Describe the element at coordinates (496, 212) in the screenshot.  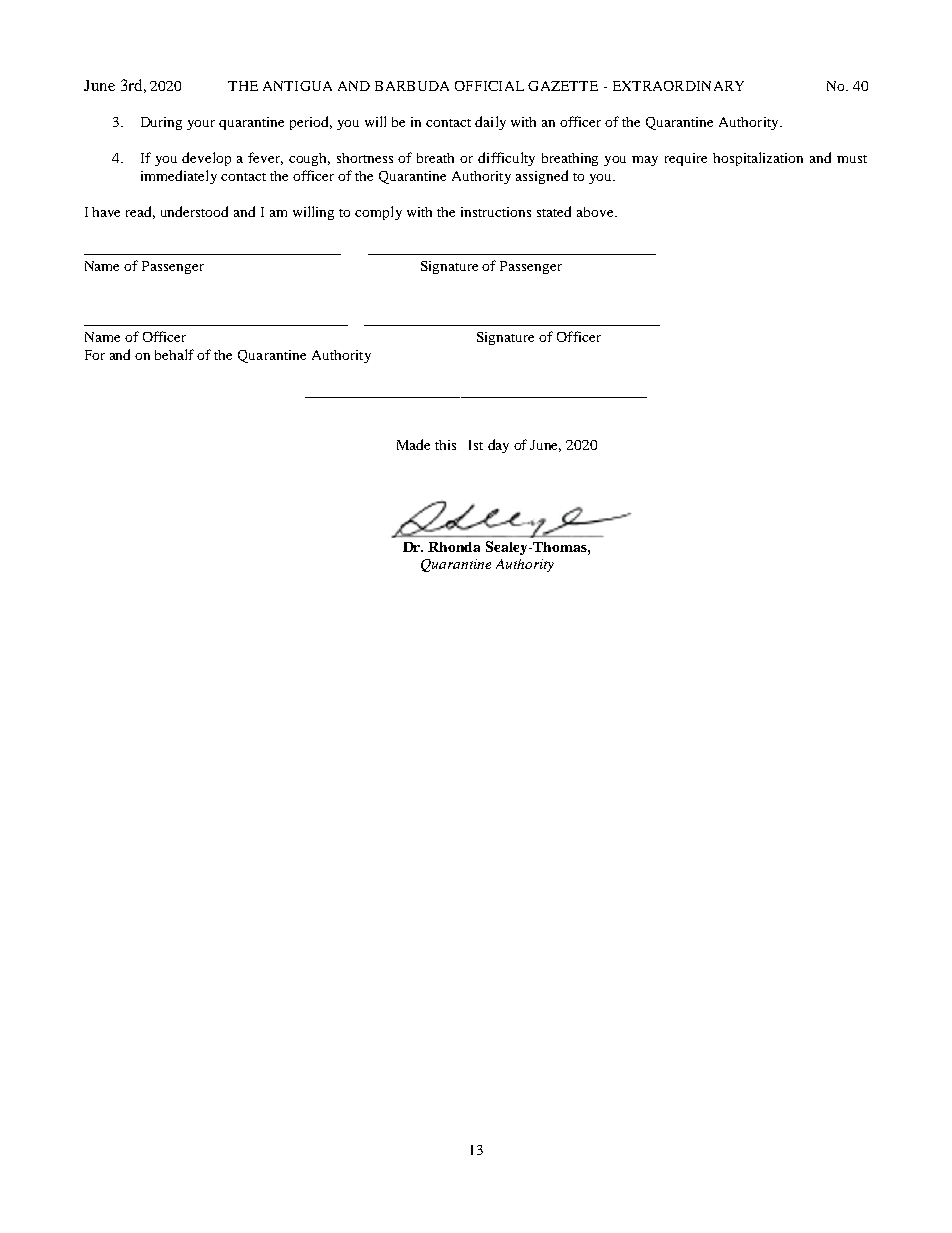
I see `instructions` at that location.
